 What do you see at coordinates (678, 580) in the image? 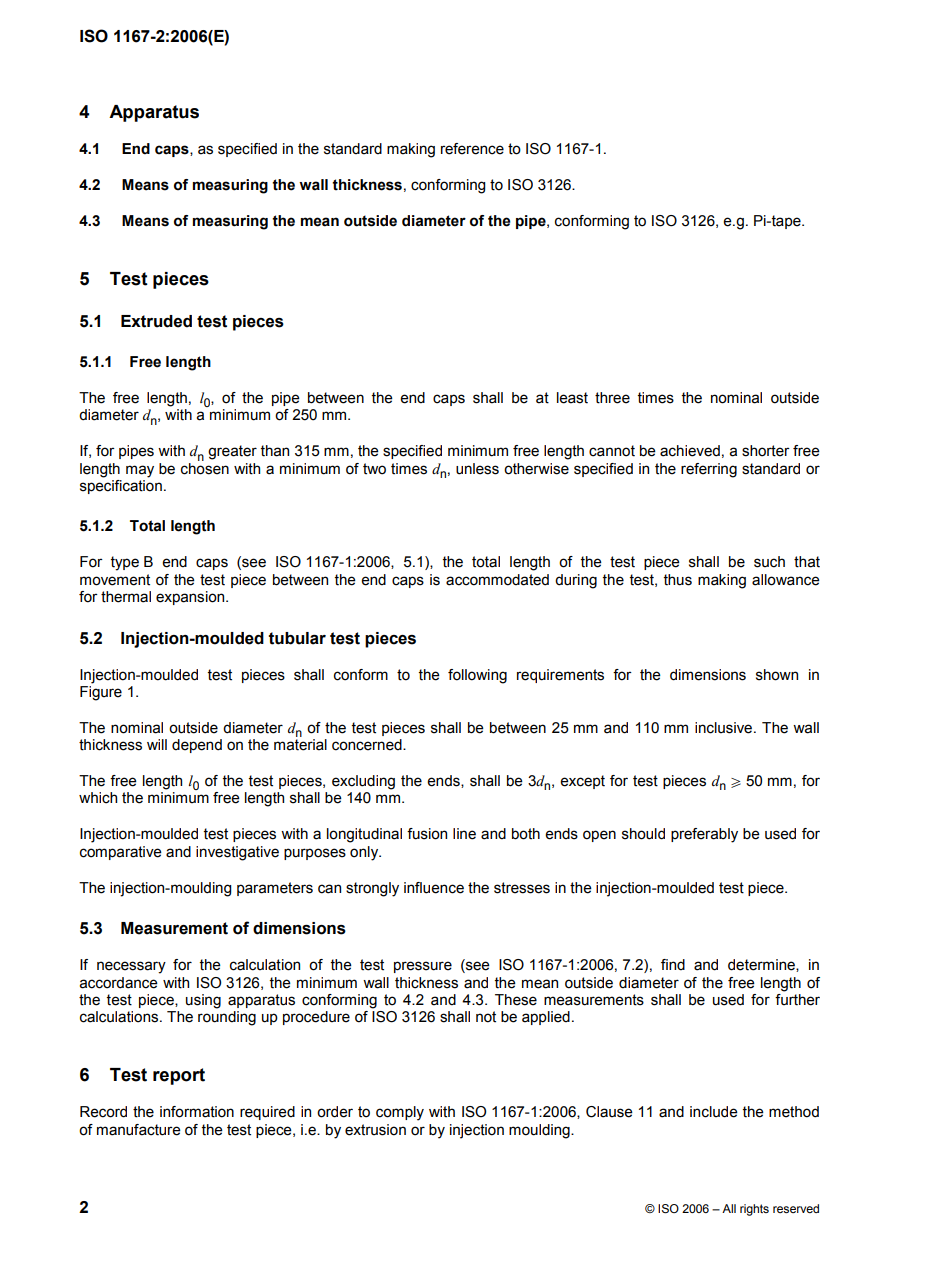
I see `thus` at bounding box center [678, 580].
